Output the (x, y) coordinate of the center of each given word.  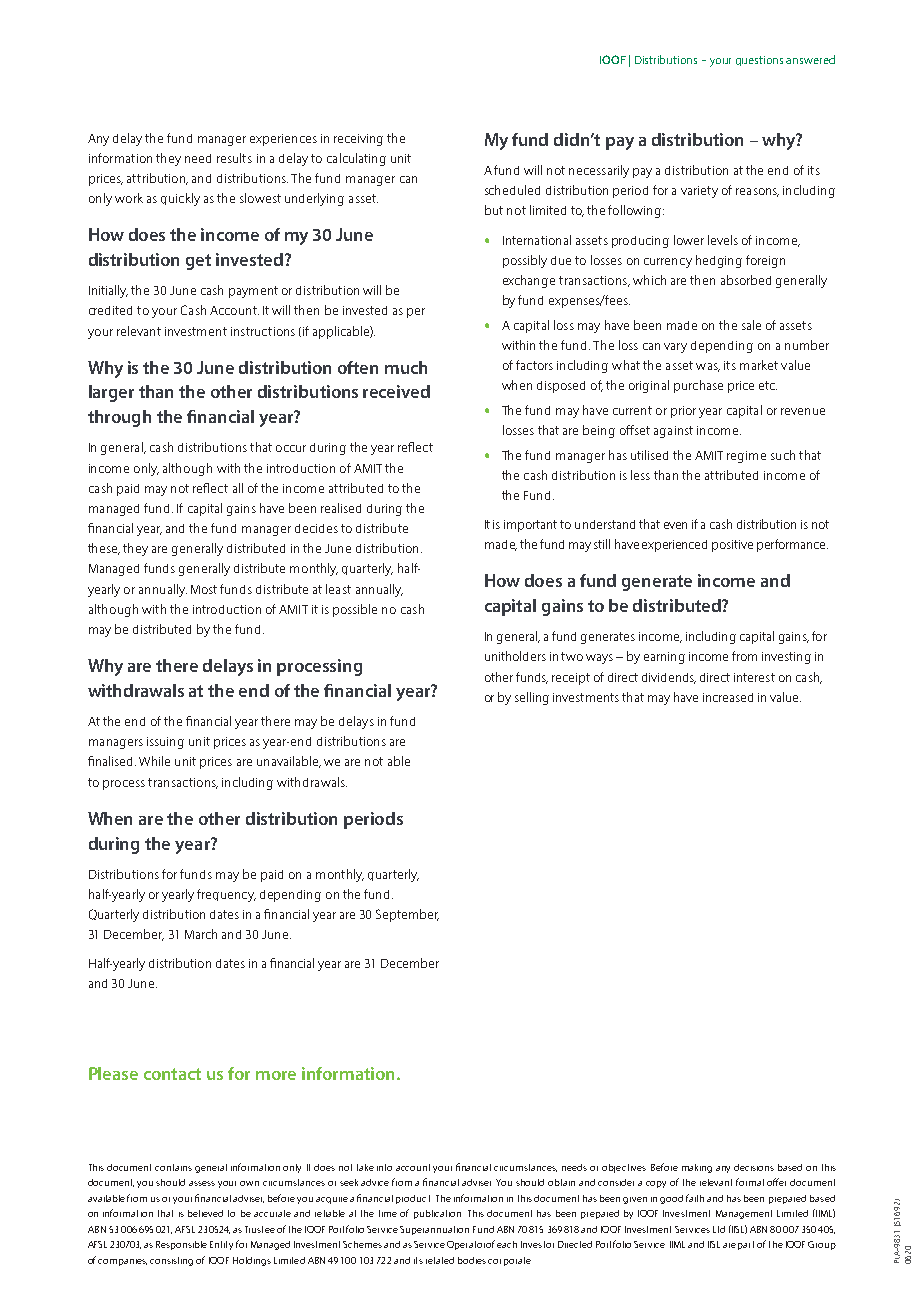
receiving (358, 140)
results (234, 158)
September (407, 915)
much (406, 367)
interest (754, 677)
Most (204, 589)
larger (111, 393)
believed (205, 1213)
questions (759, 61)
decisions (754, 1167)
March (201, 934)
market (759, 365)
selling (532, 698)
